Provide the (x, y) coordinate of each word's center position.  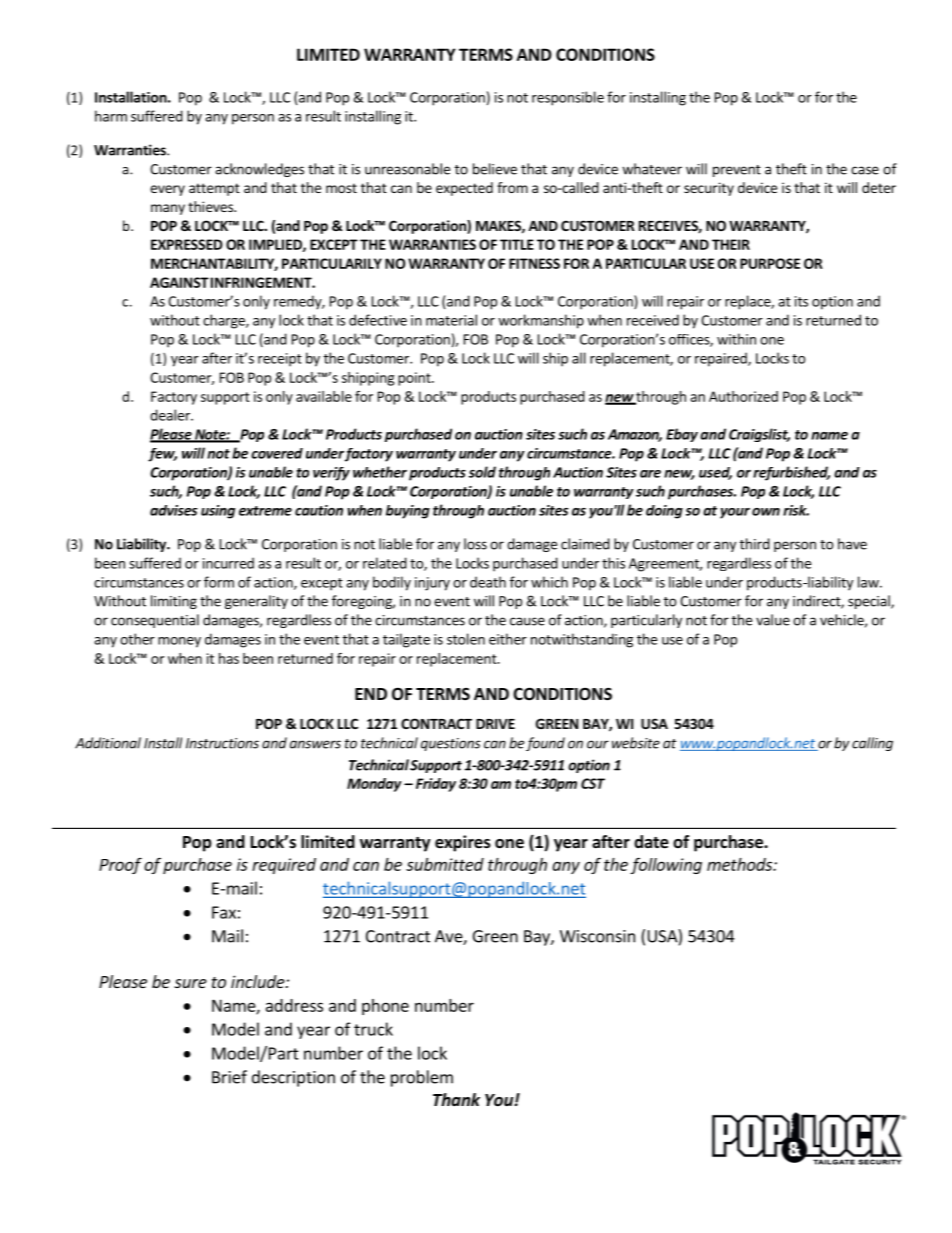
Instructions (222, 743)
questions (451, 744)
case (865, 170)
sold (482, 472)
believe (495, 169)
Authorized (743, 396)
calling (872, 744)
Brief (229, 1077)
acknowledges (259, 170)
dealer (171, 415)
